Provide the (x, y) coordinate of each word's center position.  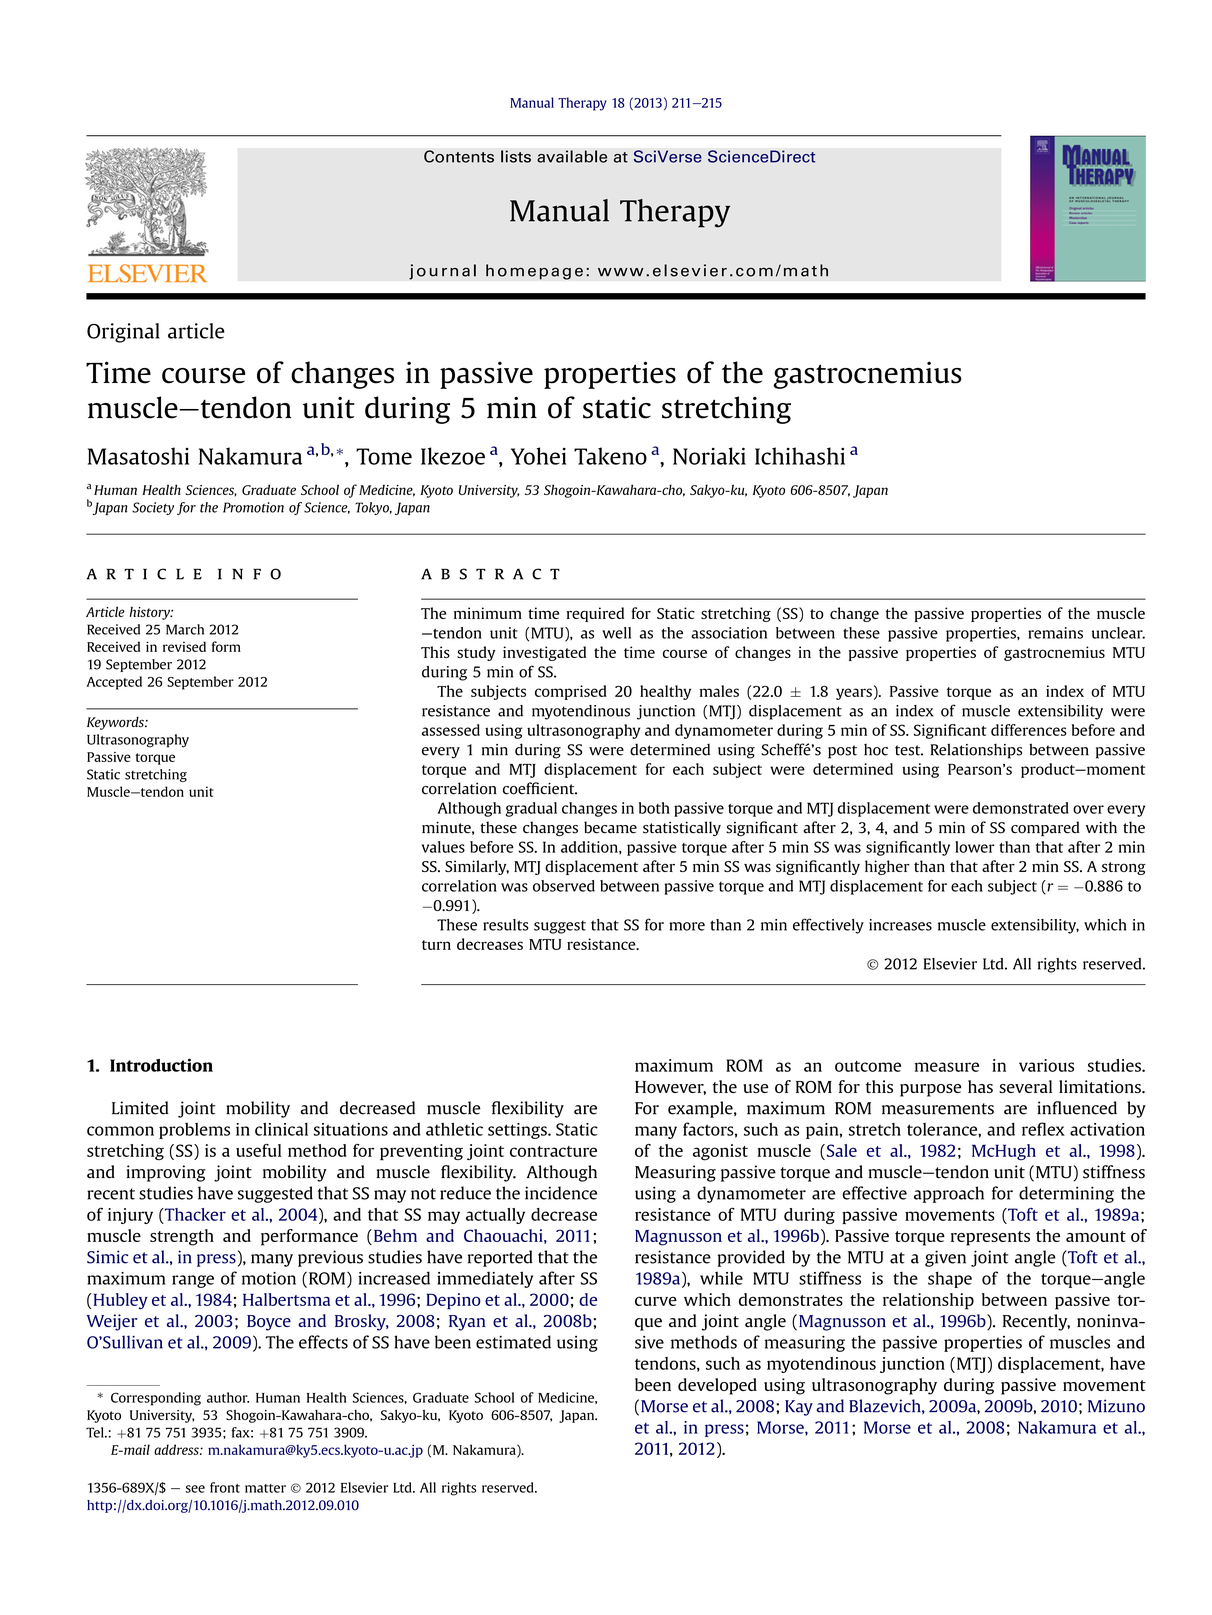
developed (717, 1386)
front (225, 1487)
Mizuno (1116, 1406)
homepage (534, 272)
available (572, 156)
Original (123, 333)
